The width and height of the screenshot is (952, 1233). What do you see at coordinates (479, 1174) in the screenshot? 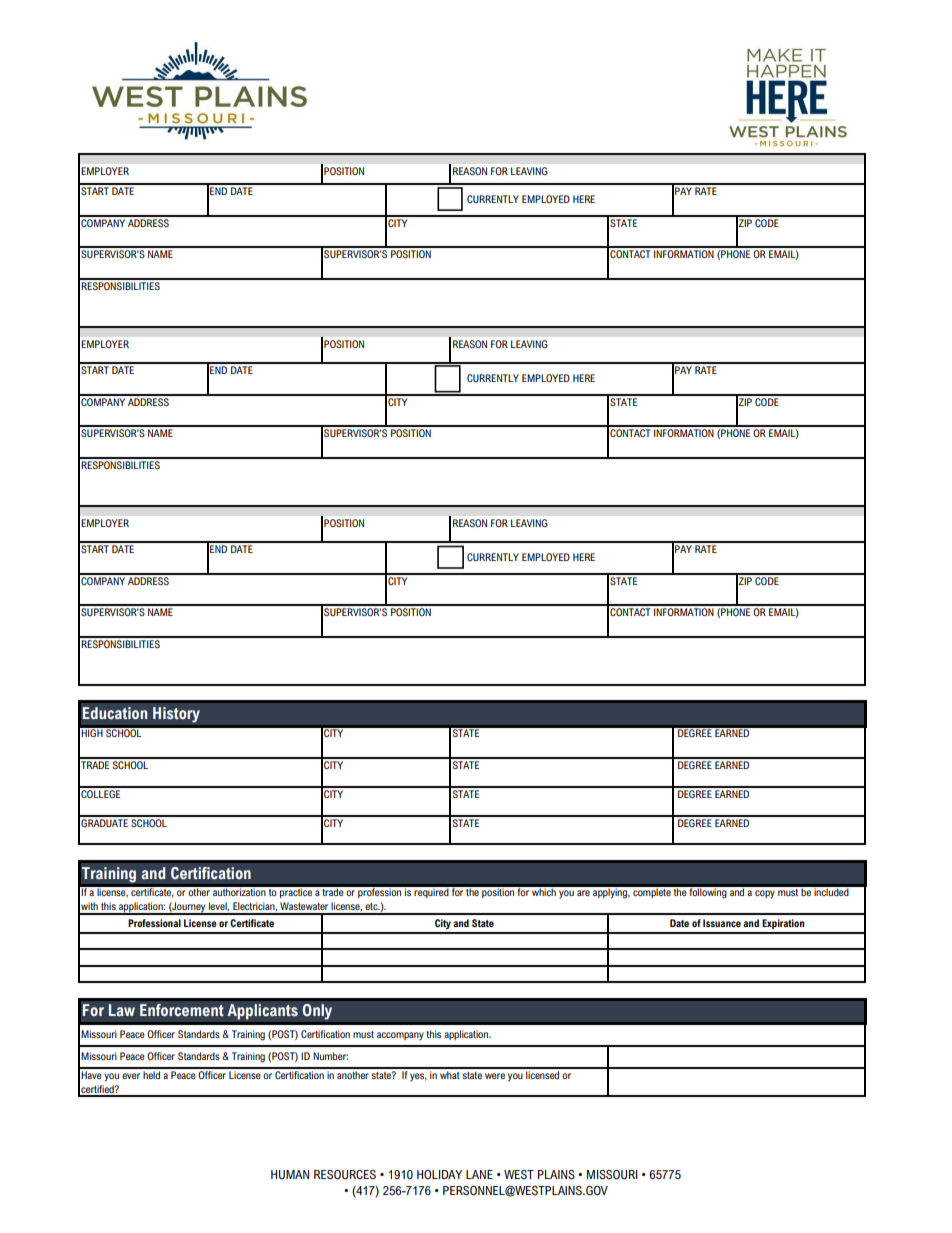
I see `LANE` at bounding box center [479, 1174].
